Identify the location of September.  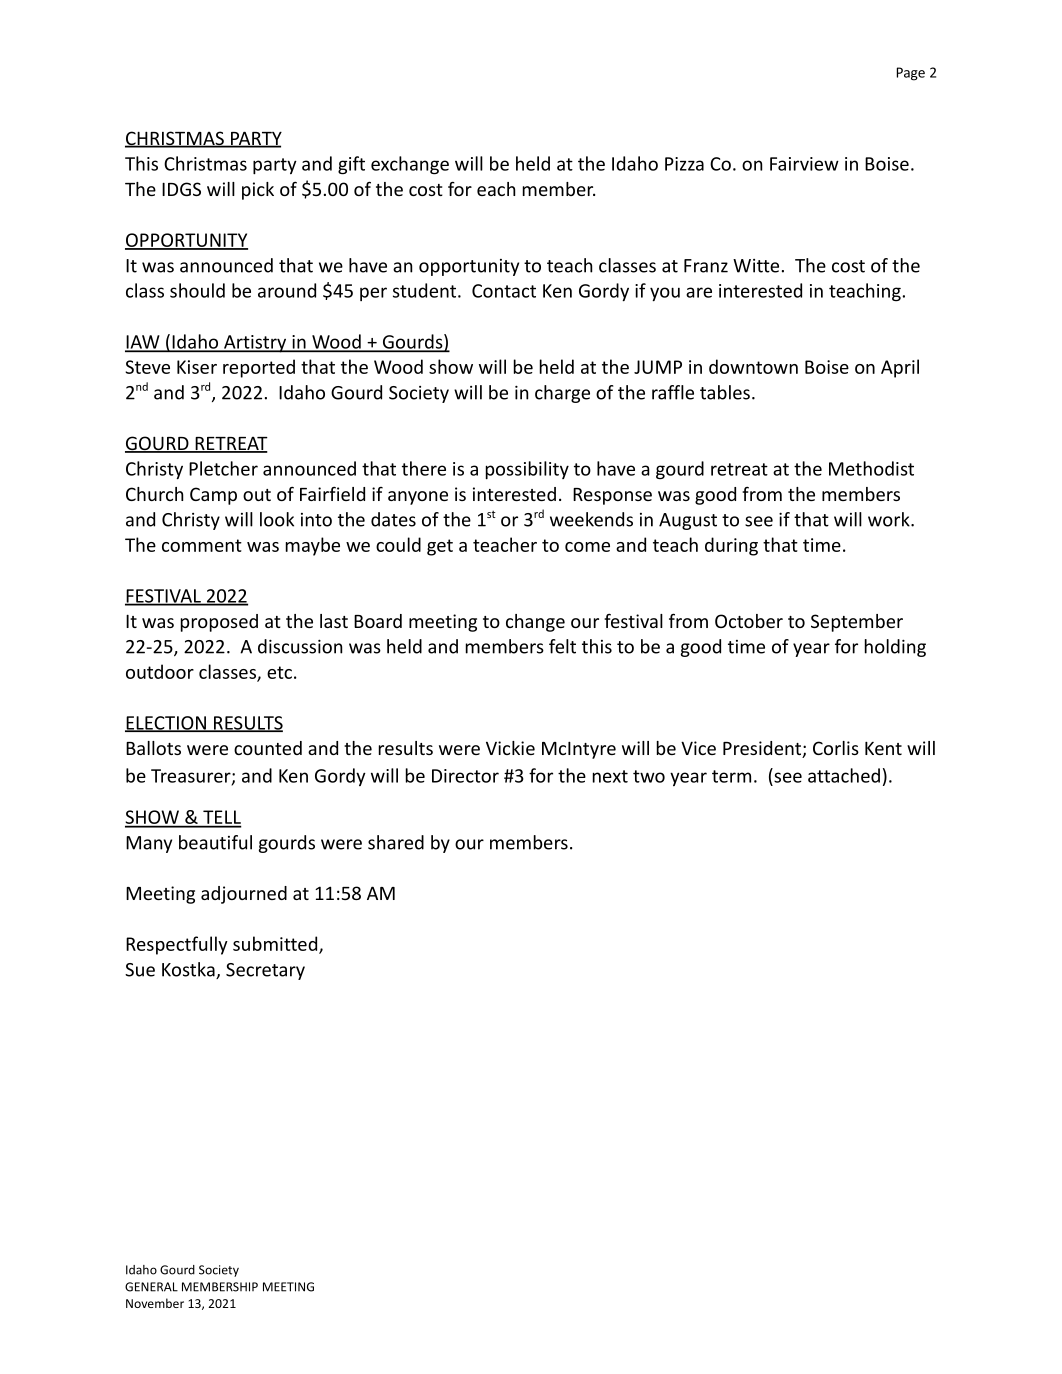
(857, 623).
